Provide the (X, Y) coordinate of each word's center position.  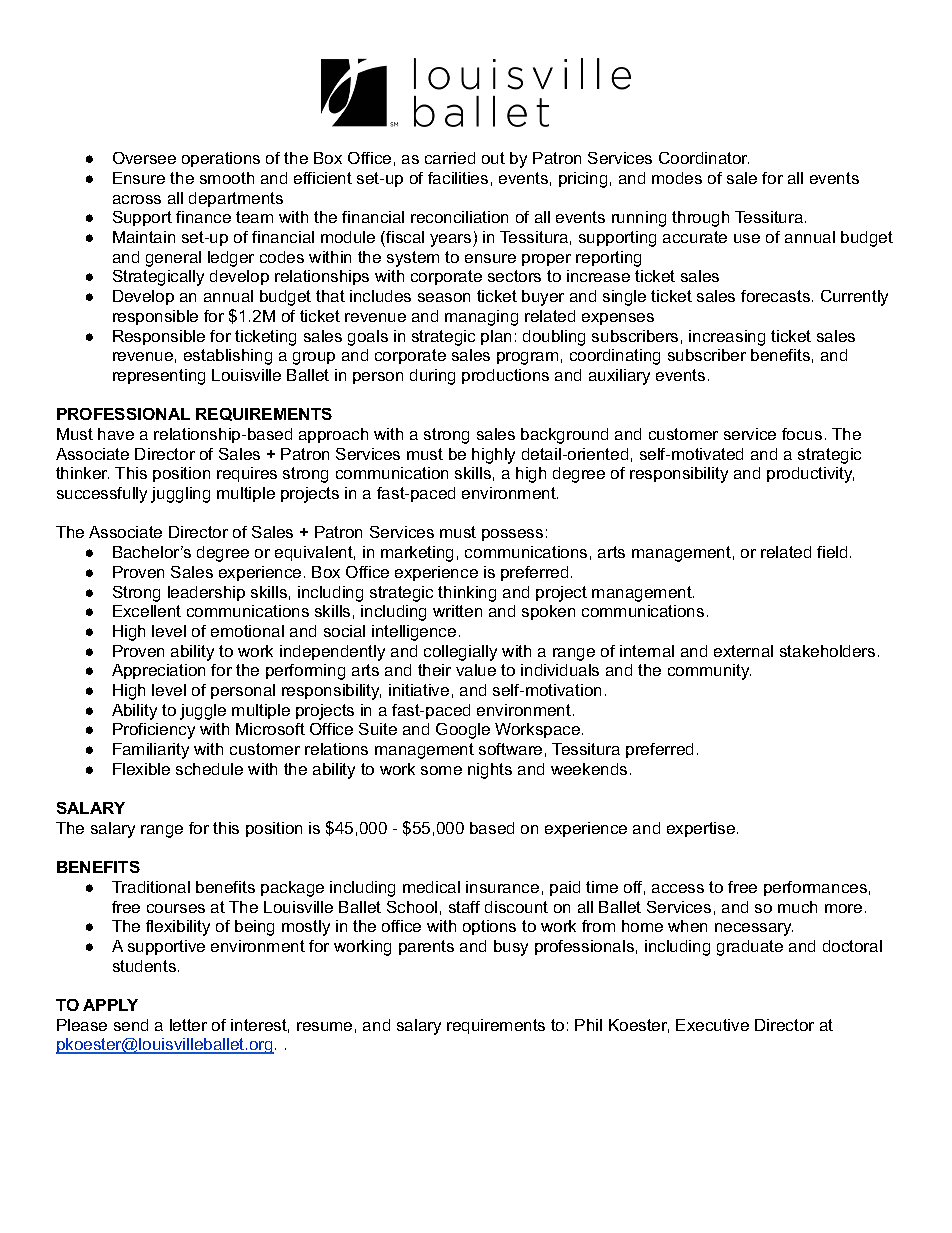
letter (188, 1025)
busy (511, 948)
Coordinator (704, 158)
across (137, 199)
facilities (458, 178)
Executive (712, 1025)
